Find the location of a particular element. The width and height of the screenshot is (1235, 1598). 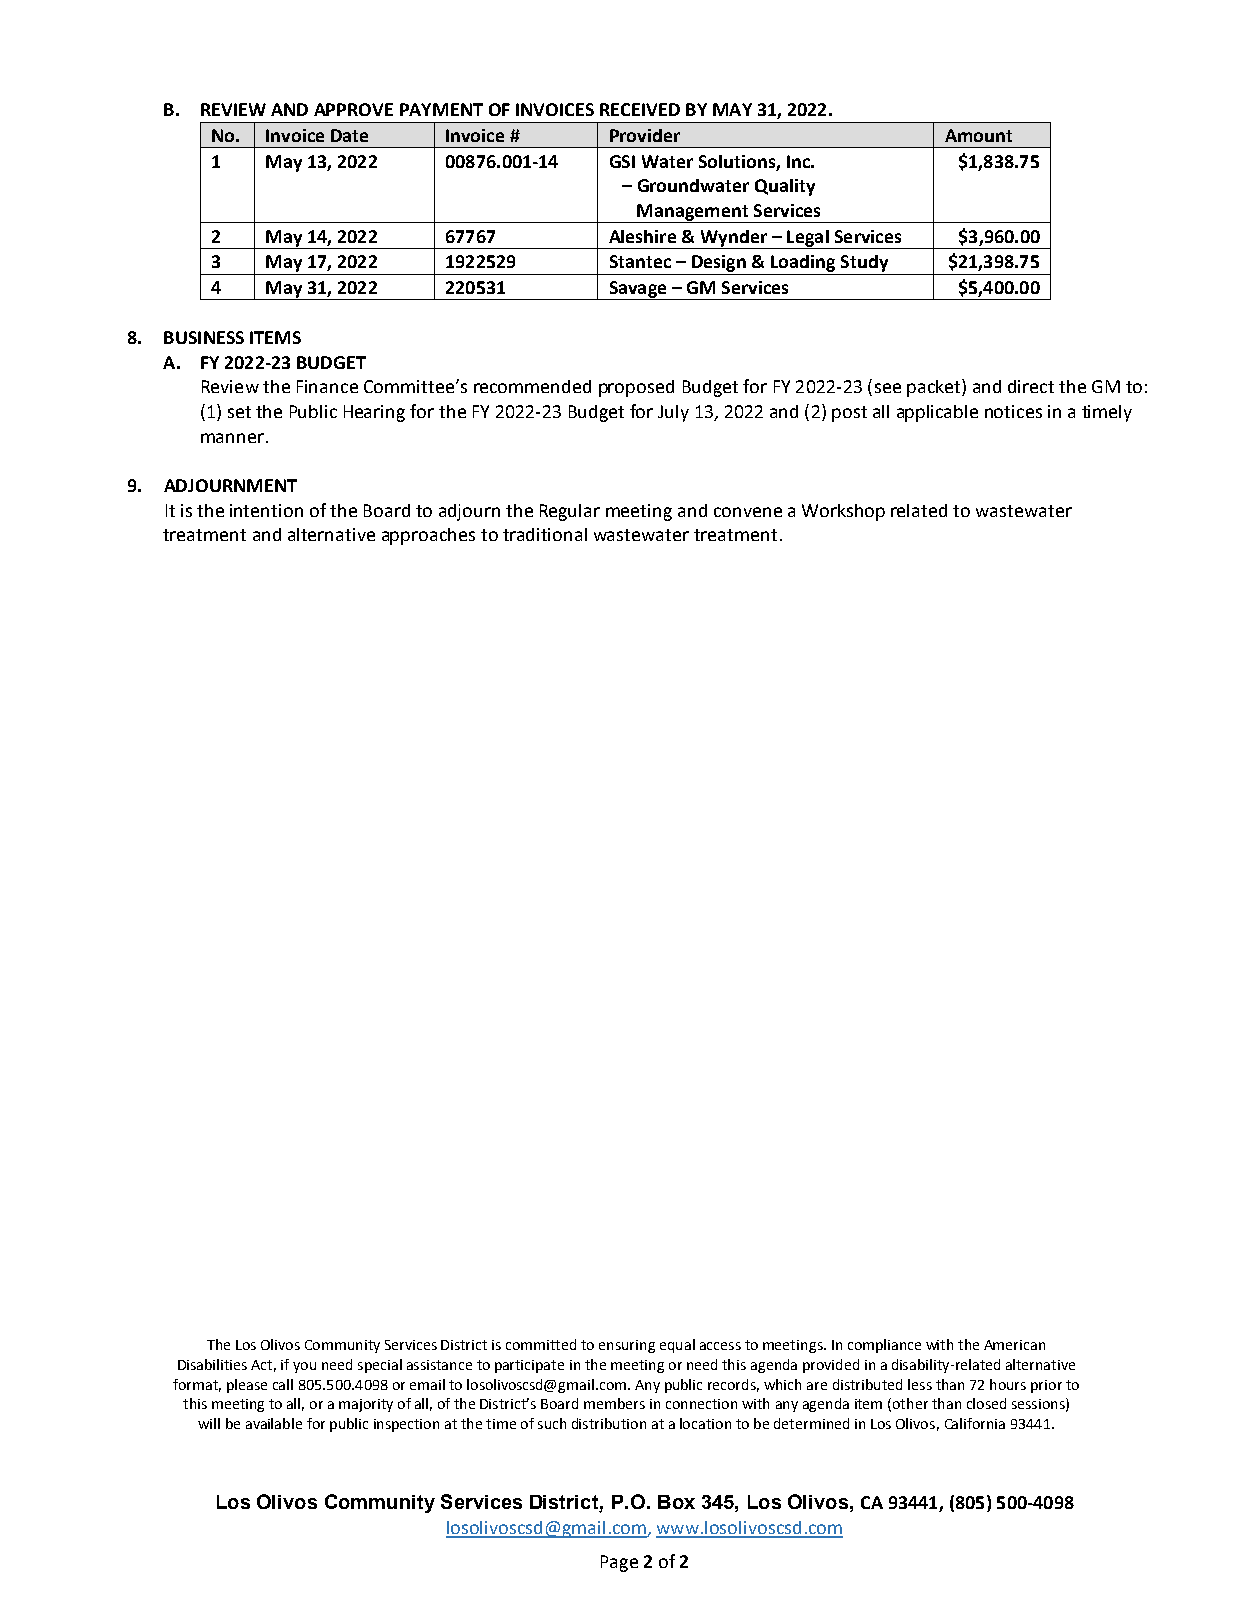

compliance is located at coordinates (884, 1346).
